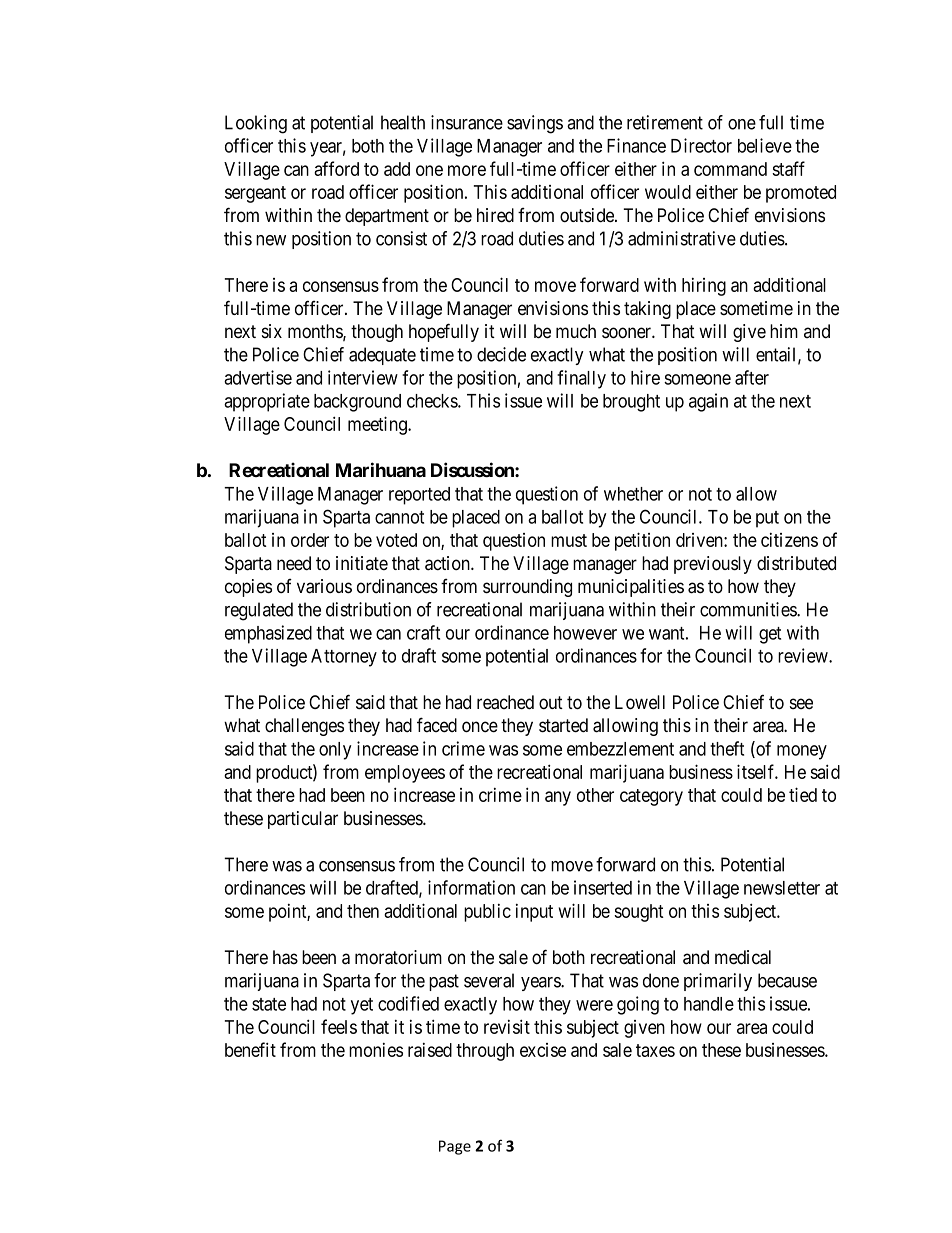  What do you see at coordinates (381, 469) in the image?
I see `Marihuana` at bounding box center [381, 469].
